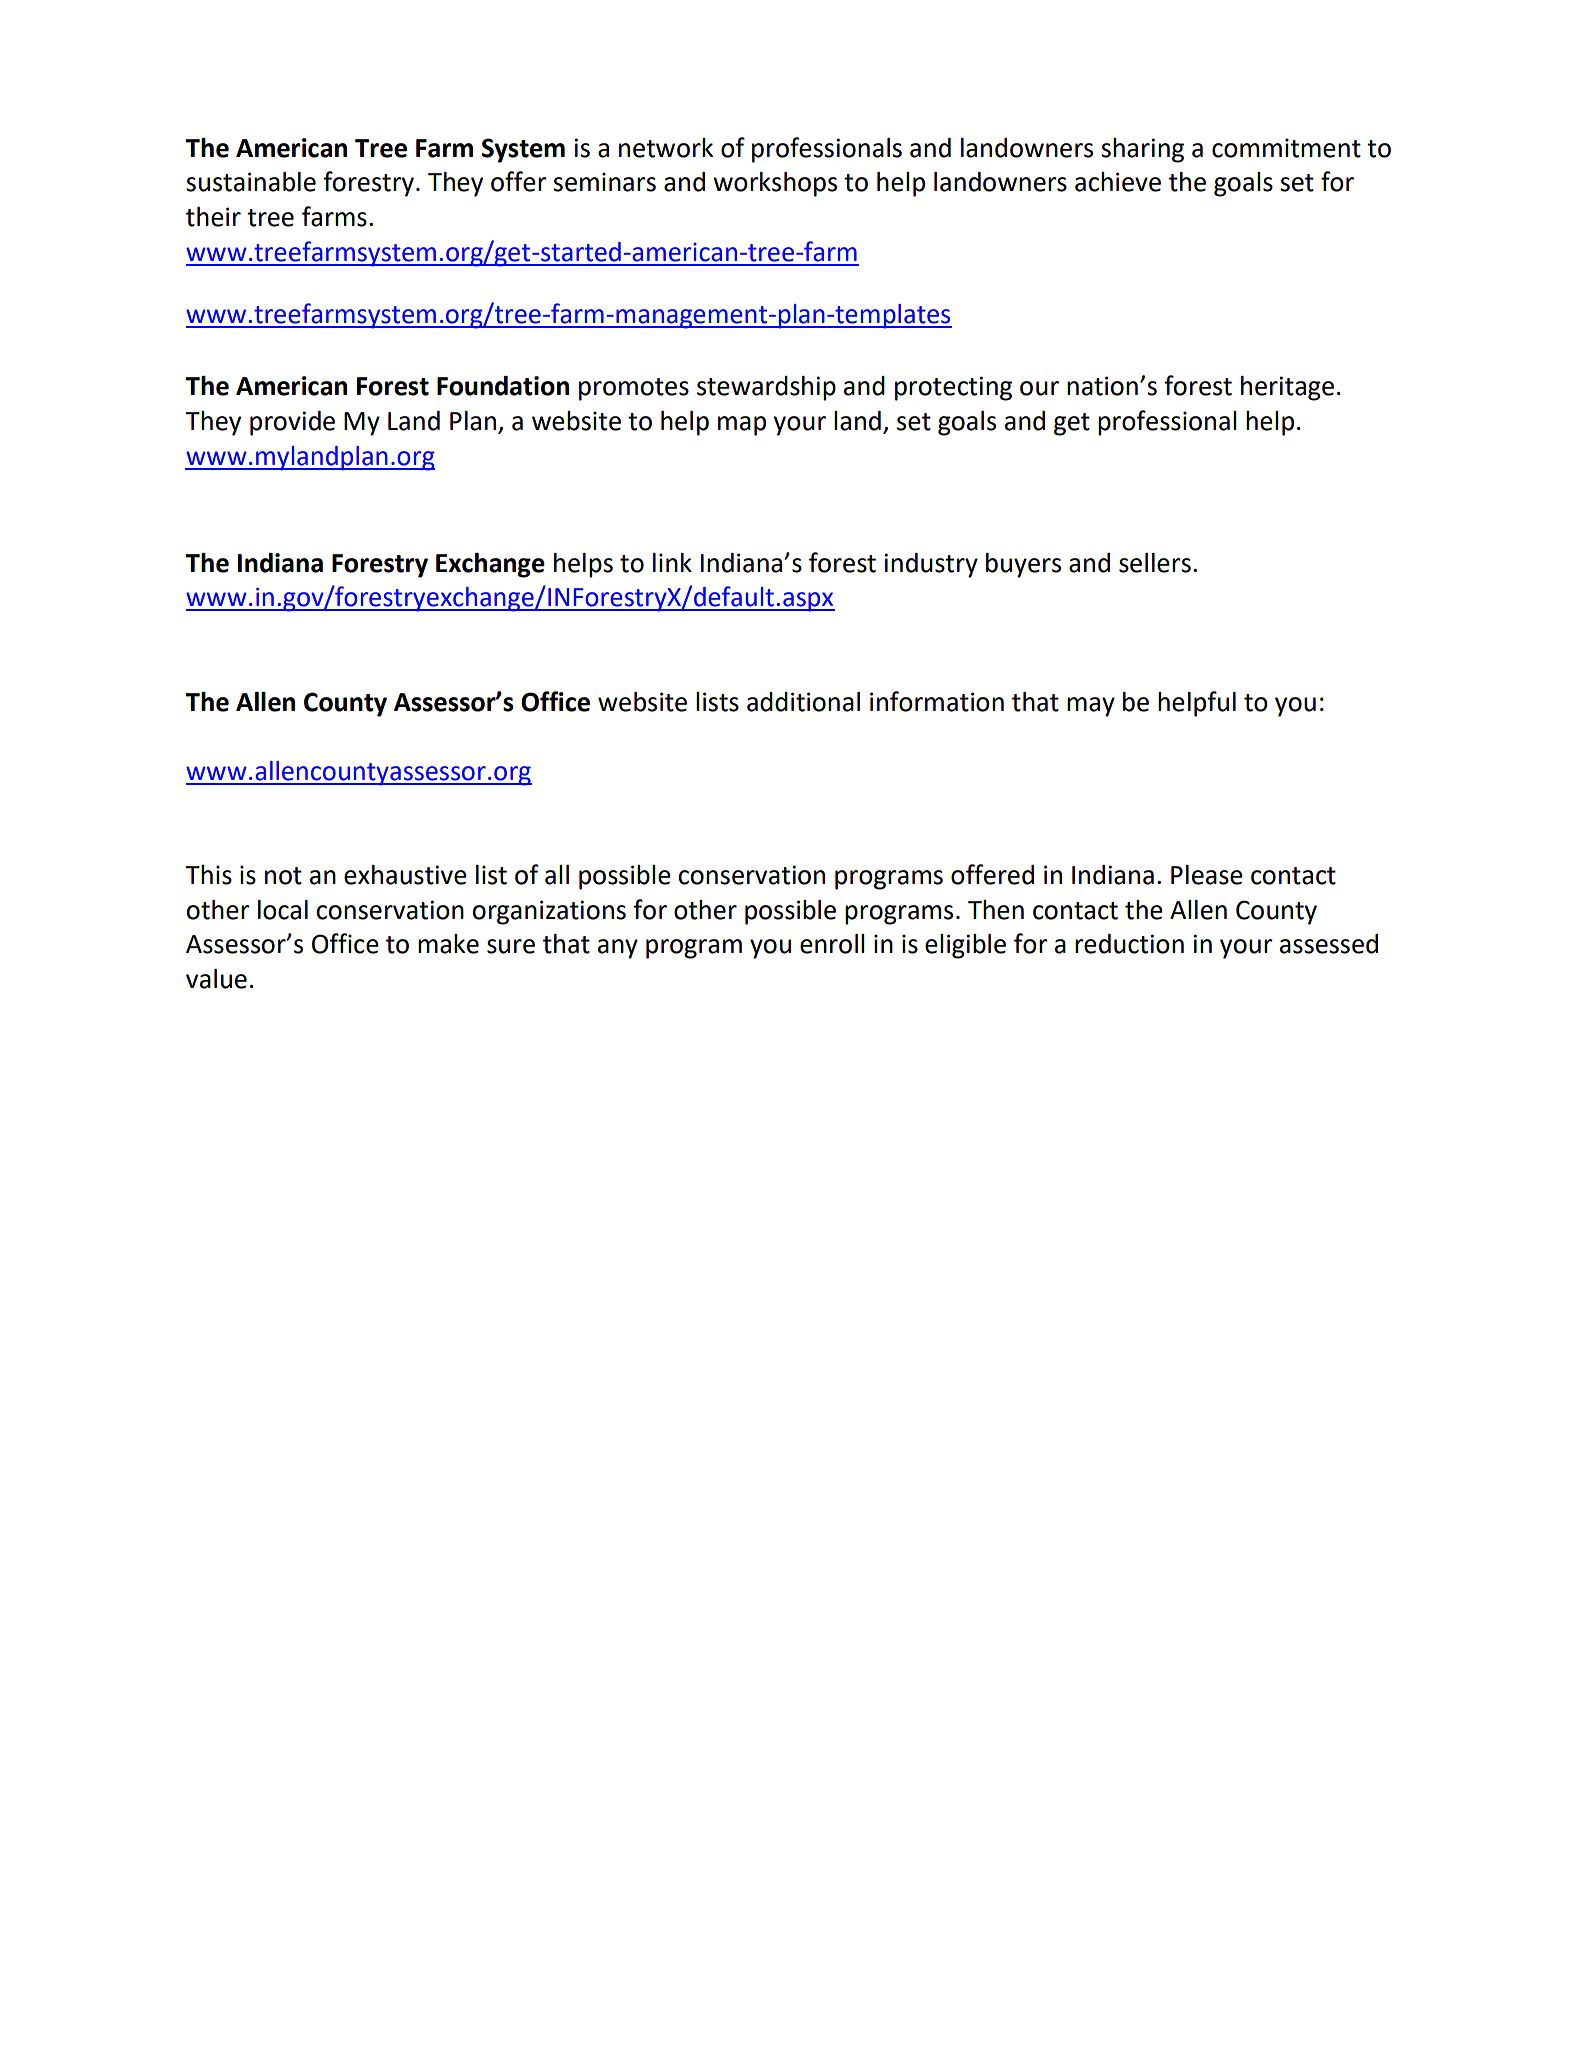 The width and height of the screenshot is (1580, 2045). I want to click on sharing, so click(1142, 150).
